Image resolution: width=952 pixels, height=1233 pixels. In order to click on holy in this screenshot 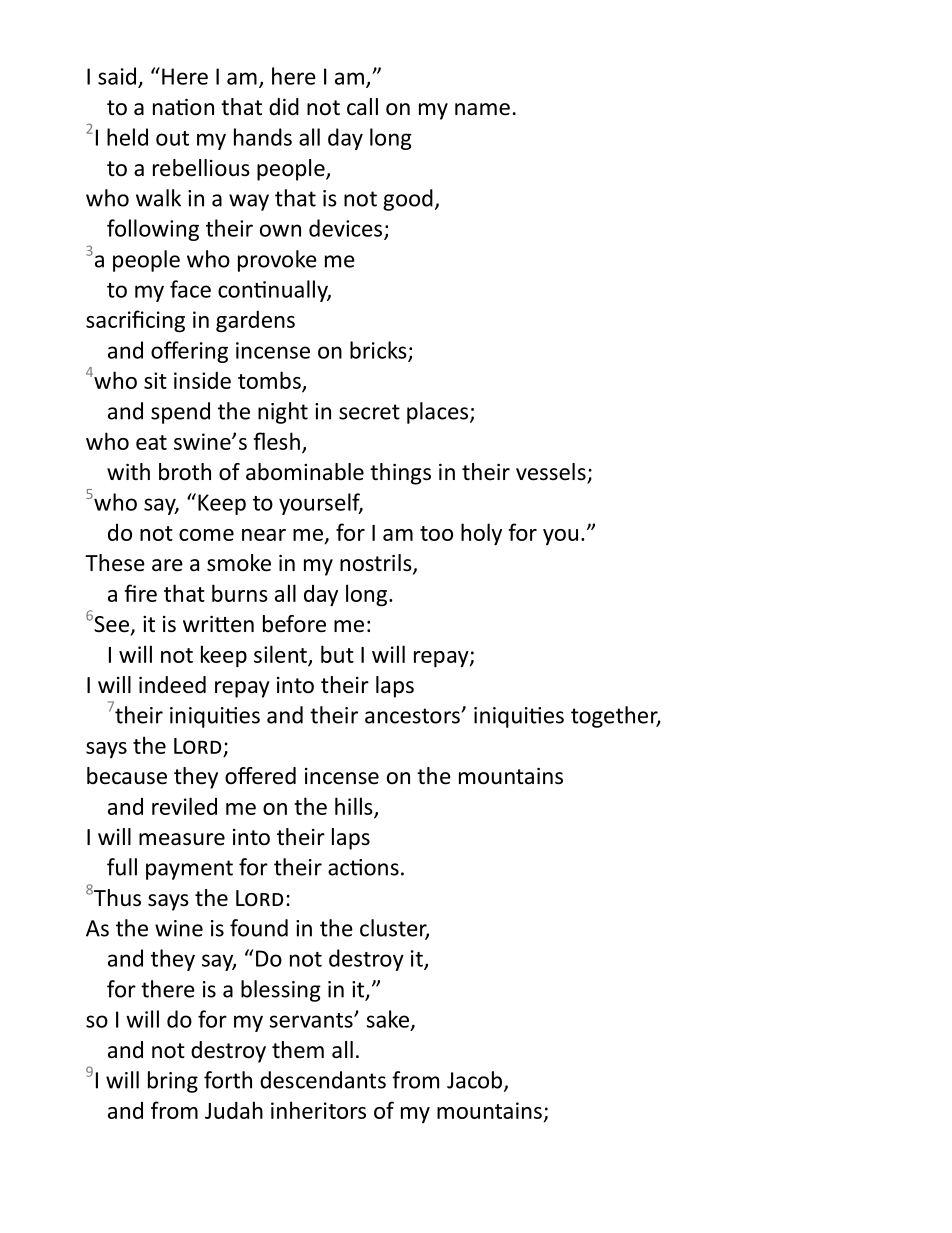, I will do `click(481, 534)`.
